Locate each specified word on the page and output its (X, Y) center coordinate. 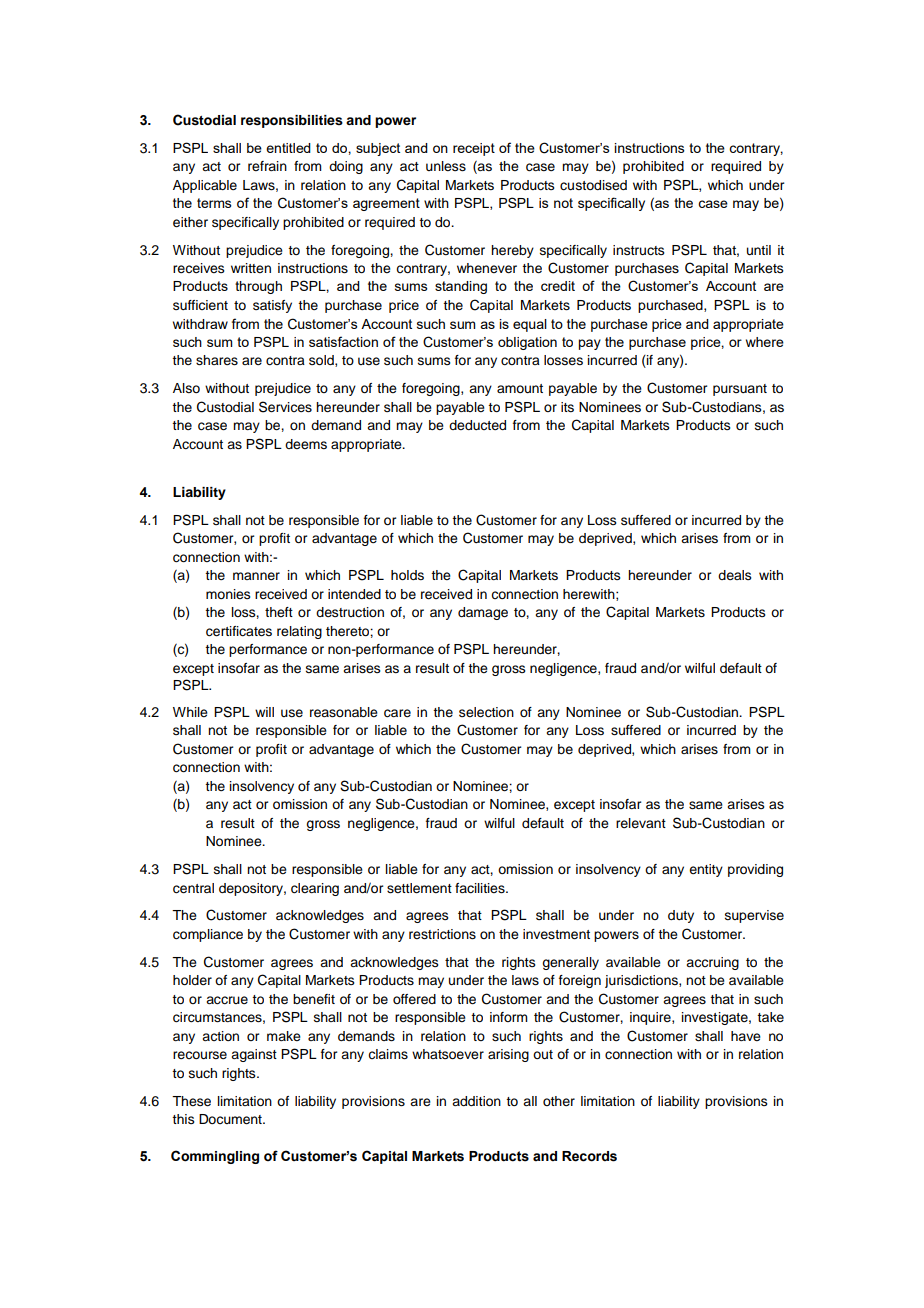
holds (407, 575)
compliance (208, 935)
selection (486, 712)
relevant (641, 823)
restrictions (442, 934)
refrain (267, 166)
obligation (527, 343)
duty (681, 916)
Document (231, 1119)
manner (256, 576)
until (759, 250)
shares (217, 360)
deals (735, 575)
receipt (474, 149)
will (264, 712)
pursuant (740, 390)
